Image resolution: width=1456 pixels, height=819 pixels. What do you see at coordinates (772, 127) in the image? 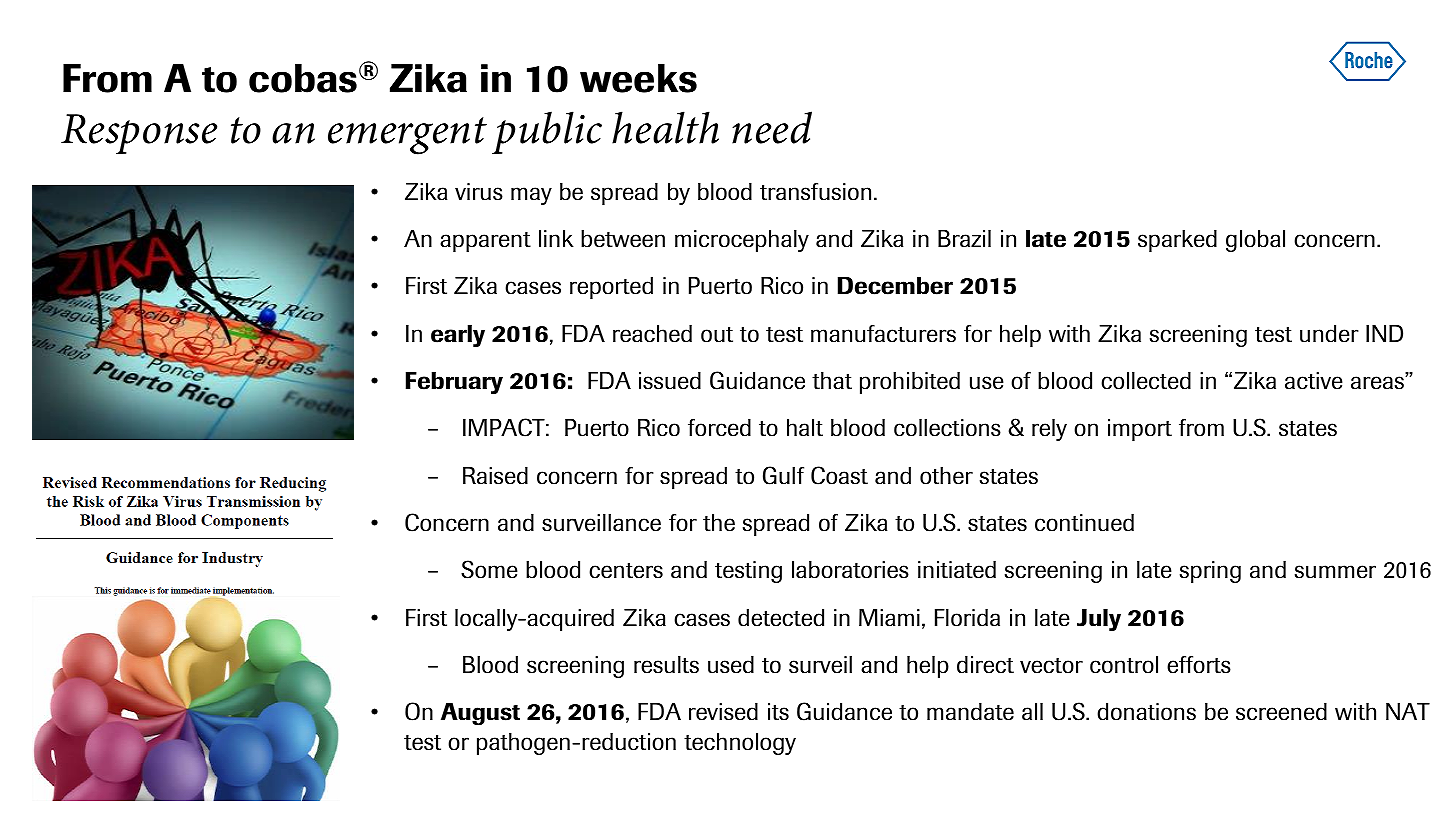
I see `need` at bounding box center [772, 127].
